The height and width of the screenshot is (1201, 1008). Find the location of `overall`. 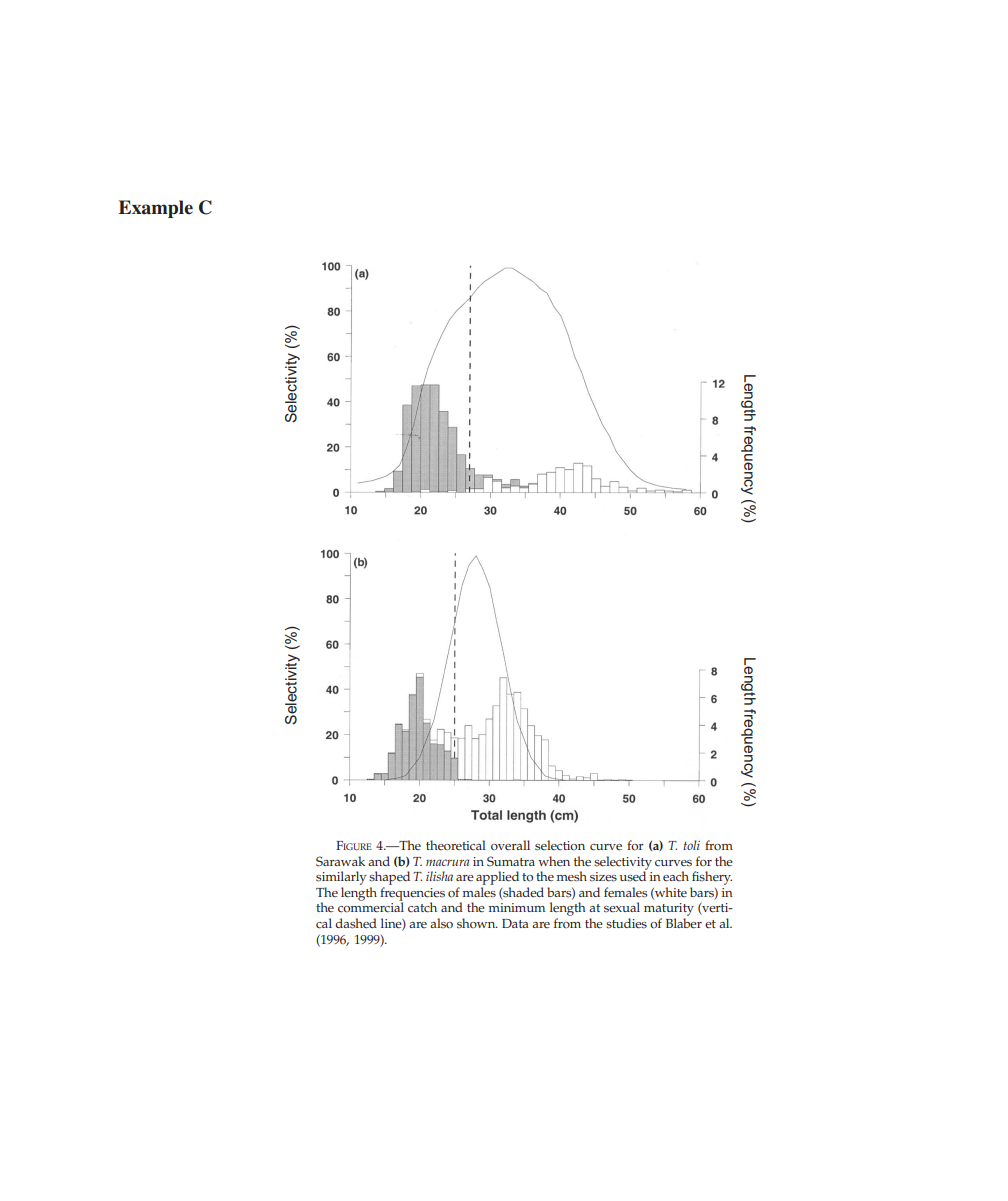

overall is located at coordinates (510, 845).
